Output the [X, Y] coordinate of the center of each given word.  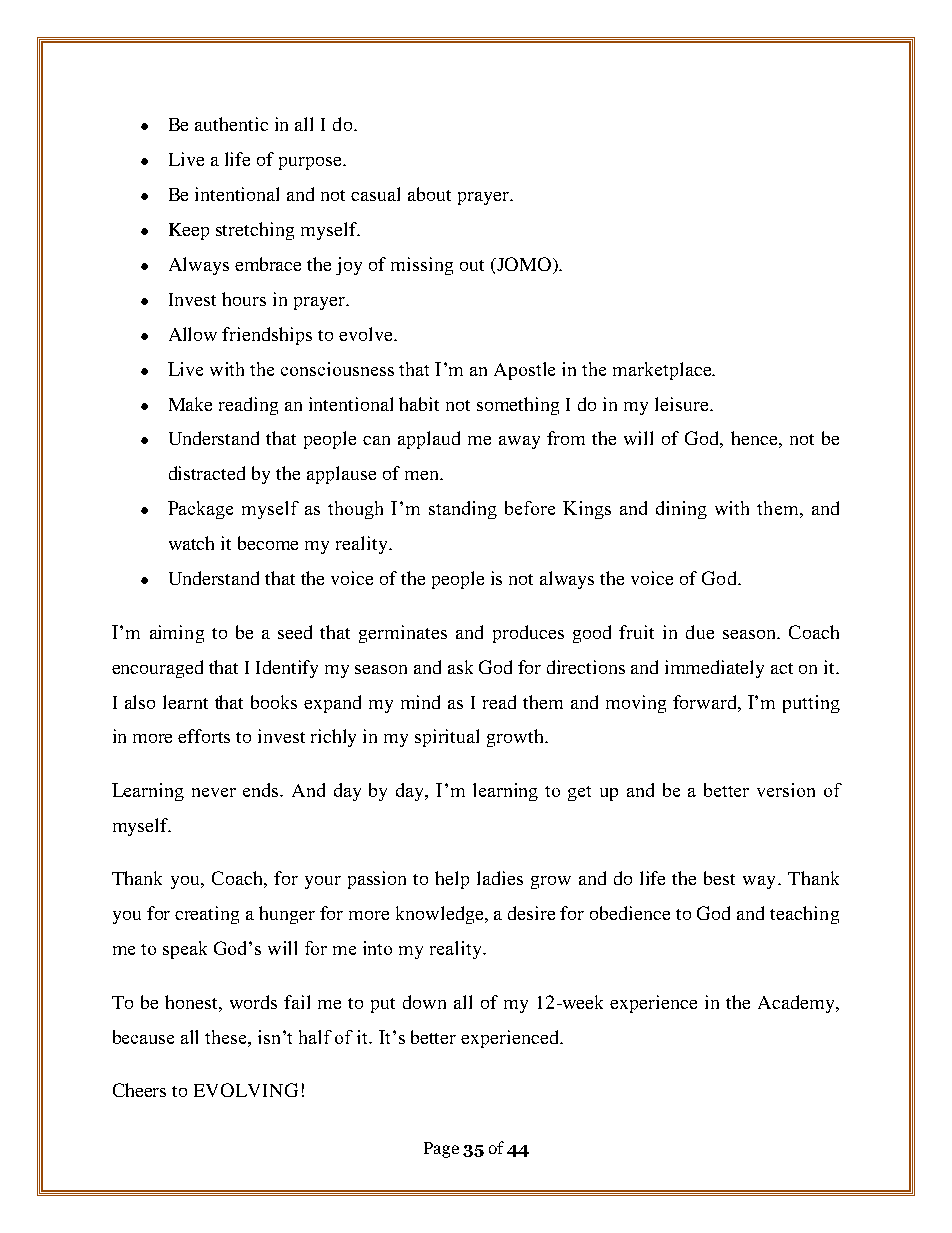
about [429, 194]
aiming [177, 634]
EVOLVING [246, 1090]
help [452, 880]
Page [441, 1150]
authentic [231, 124]
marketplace [663, 371]
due [700, 632]
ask [460, 667]
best [719, 878]
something [518, 406]
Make [190, 404]
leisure [683, 404]
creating [207, 915]
